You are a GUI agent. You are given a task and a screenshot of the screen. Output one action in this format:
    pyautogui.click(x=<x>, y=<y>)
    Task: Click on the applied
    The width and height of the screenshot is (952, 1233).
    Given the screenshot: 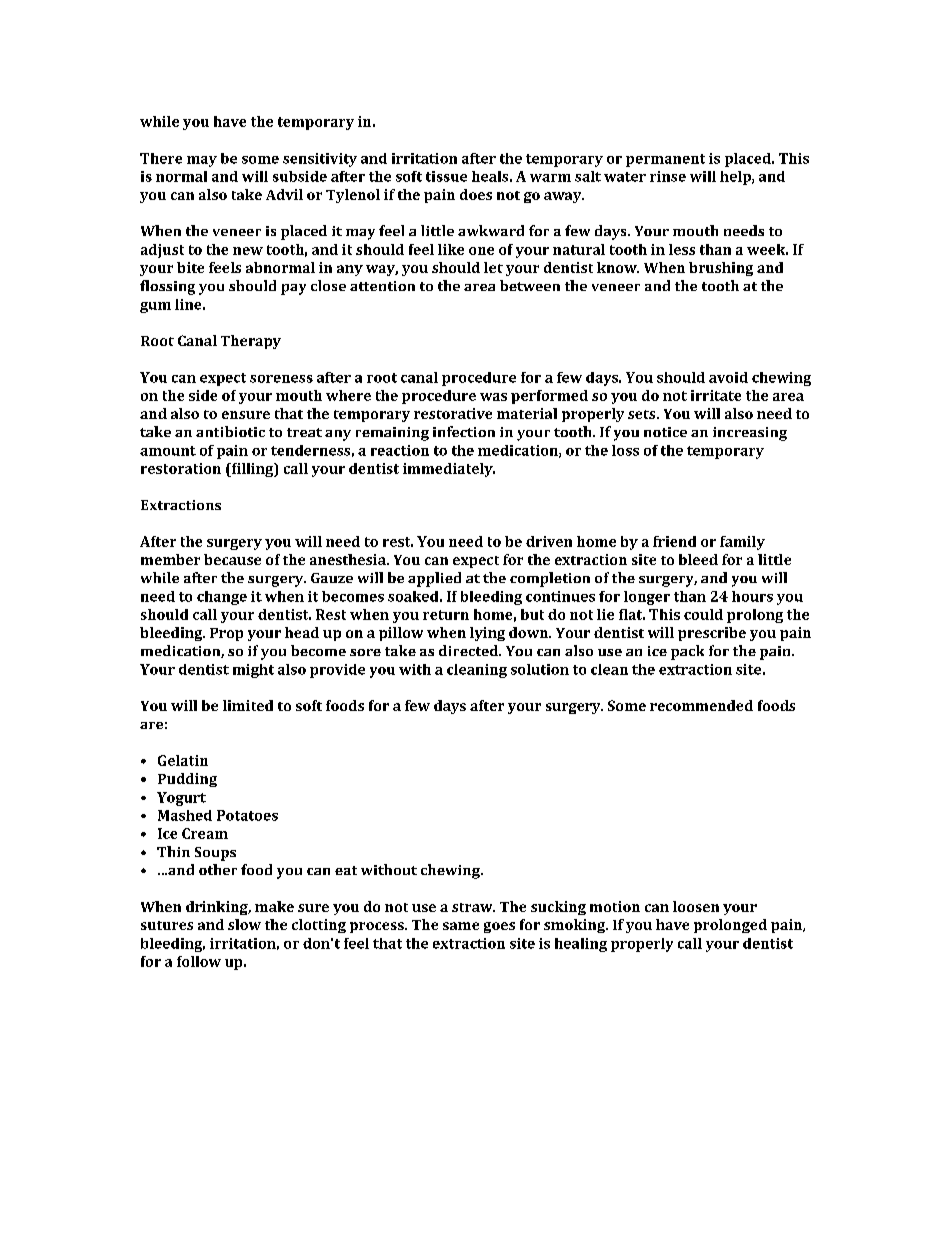 What is the action you would take?
    pyautogui.click(x=434, y=579)
